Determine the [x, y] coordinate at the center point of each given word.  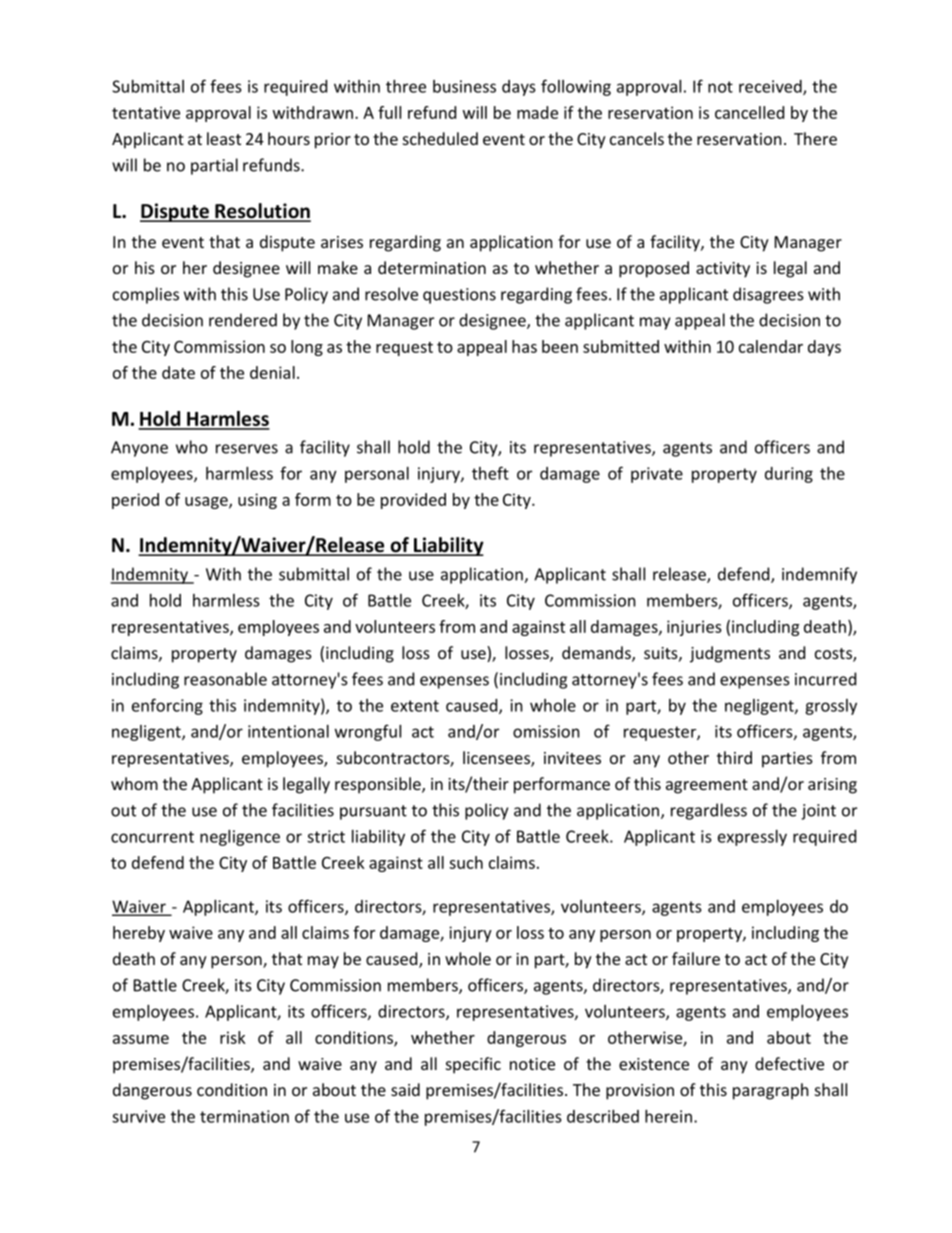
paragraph [771, 1091]
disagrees [768, 295]
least [224, 138]
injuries [694, 628]
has [524, 346]
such [466, 862]
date [178, 372]
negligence [240, 838]
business [464, 86]
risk [233, 1037]
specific [473, 1065]
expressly [752, 838]
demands [597, 654]
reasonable [225, 679]
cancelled [749, 112]
